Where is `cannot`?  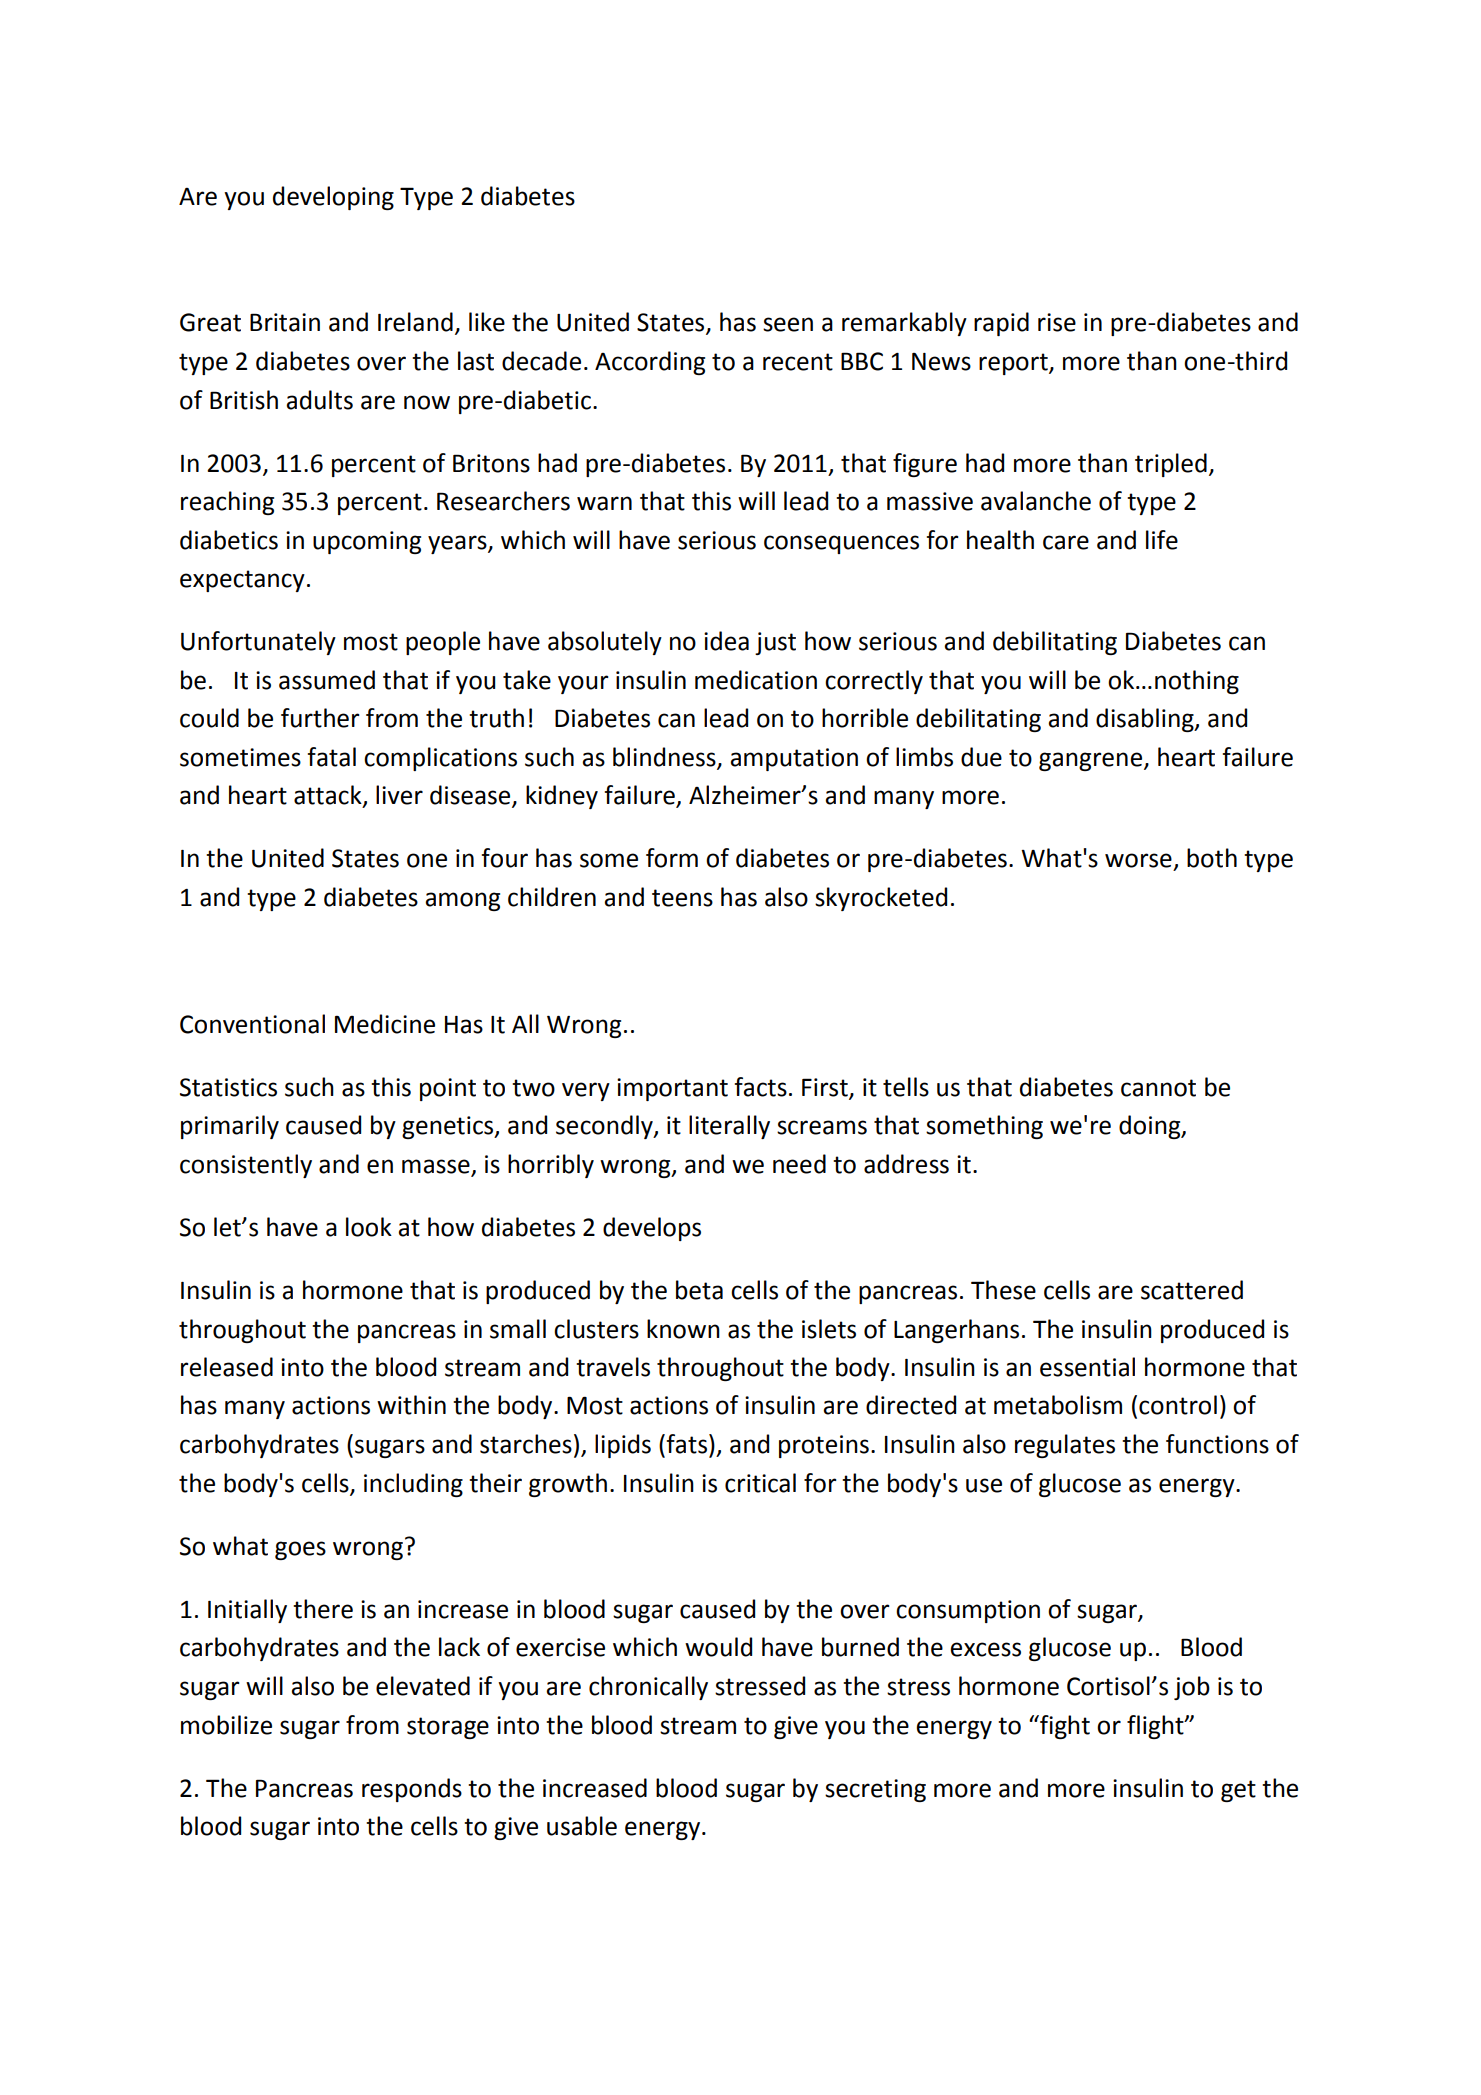 cannot is located at coordinates (1158, 1088).
